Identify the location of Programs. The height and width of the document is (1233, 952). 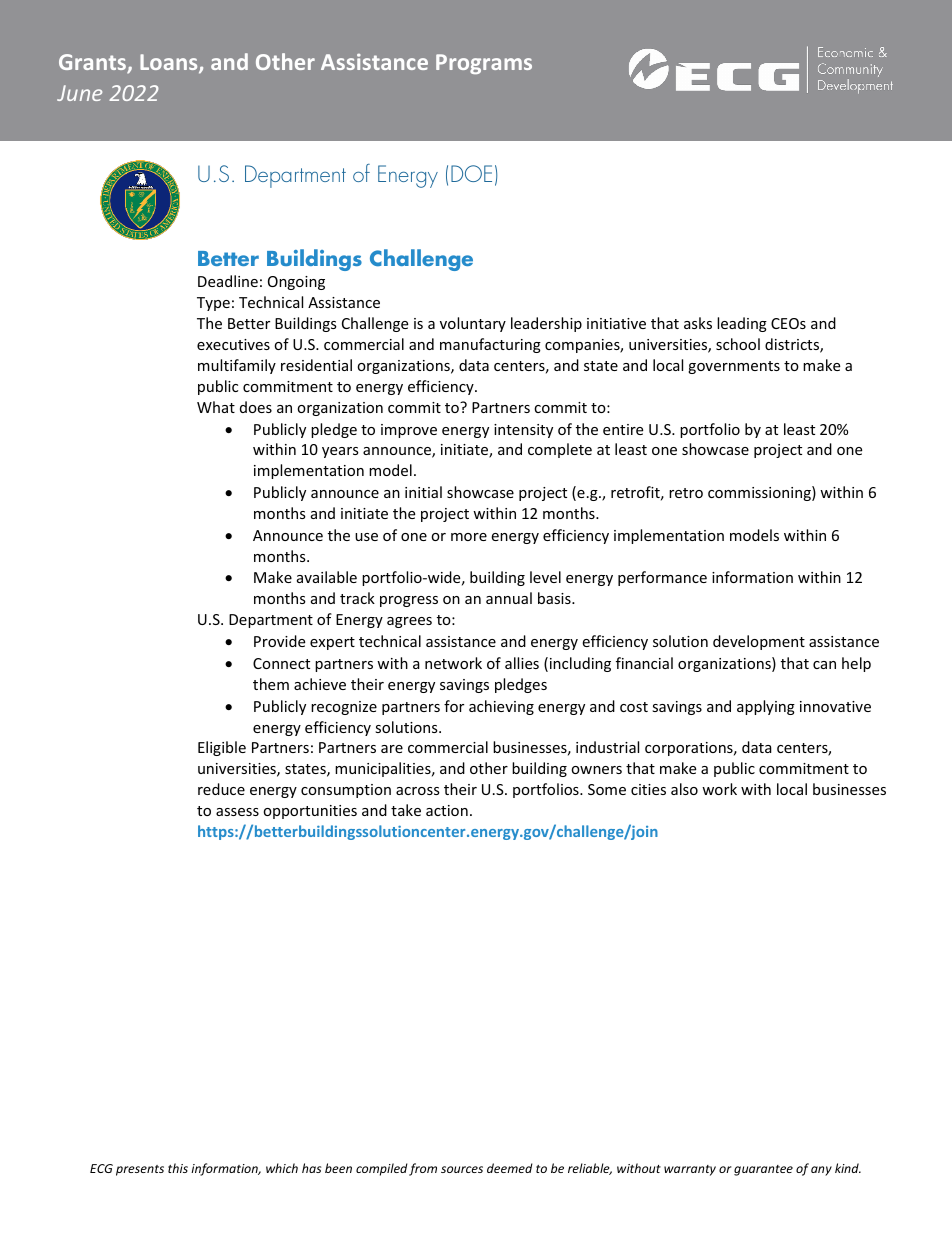
(484, 64).
